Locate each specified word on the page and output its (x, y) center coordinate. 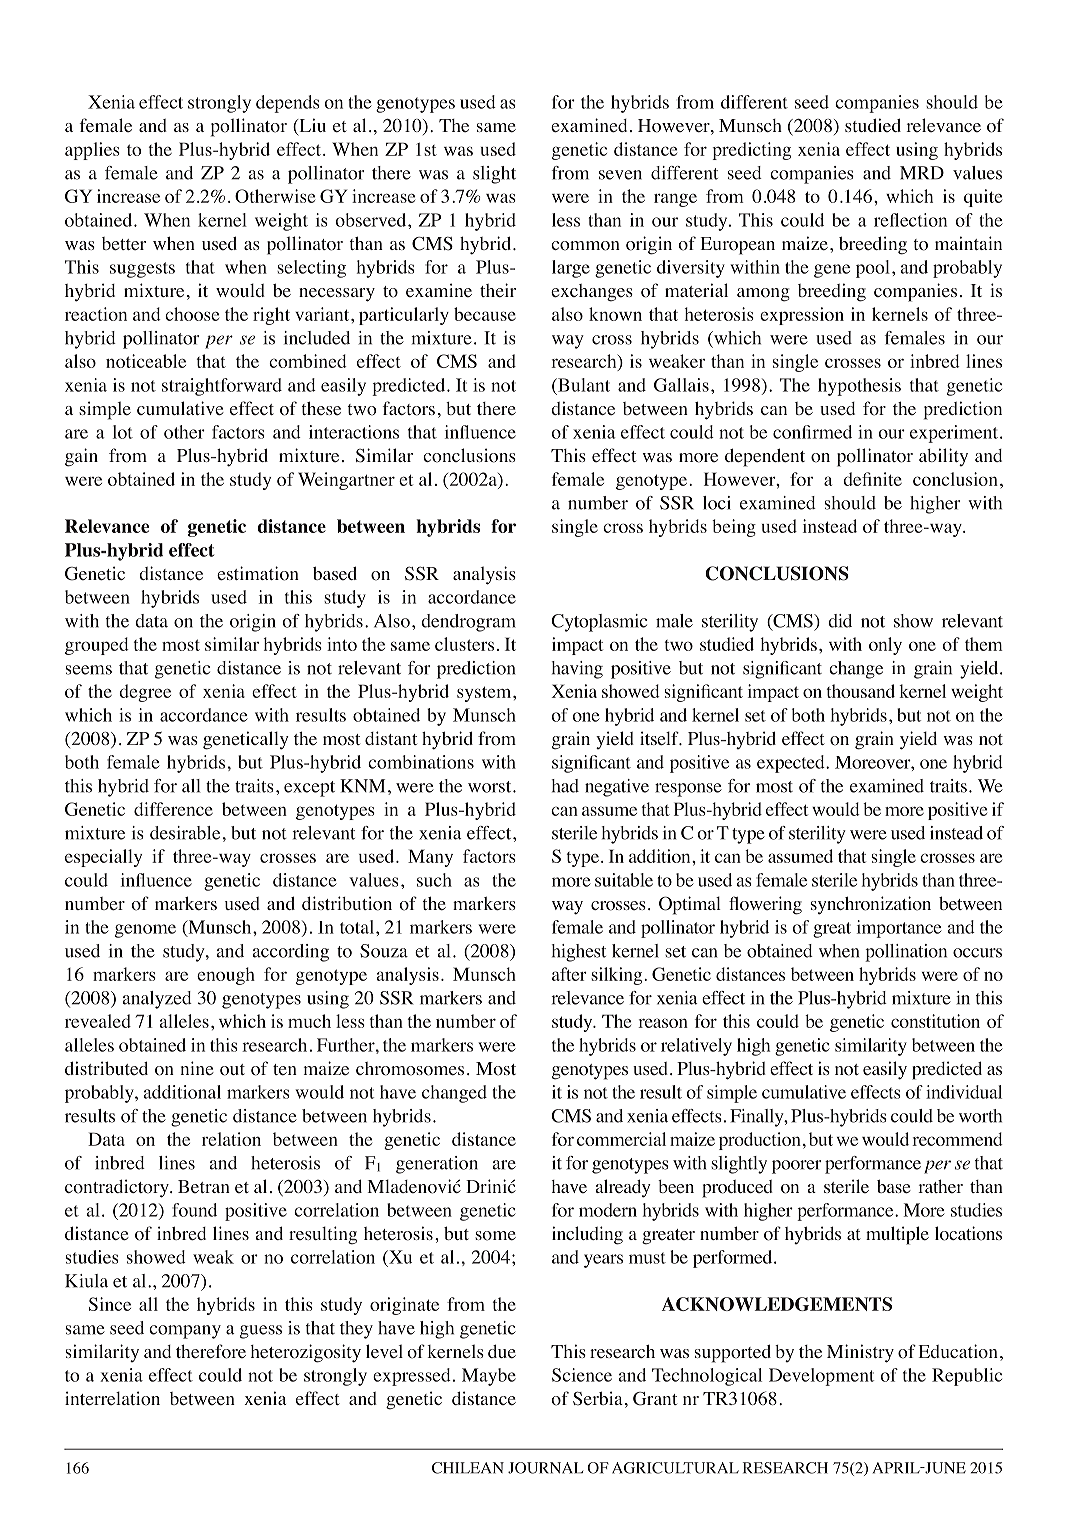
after (569, 974)
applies (92, 151)
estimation (258, 573)
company (185, 1332)
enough (226, 976)
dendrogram (468, 623)
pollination (906, 953)
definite (872, 479)
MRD (922, 173)
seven (620, 175)
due (502, 1351)
